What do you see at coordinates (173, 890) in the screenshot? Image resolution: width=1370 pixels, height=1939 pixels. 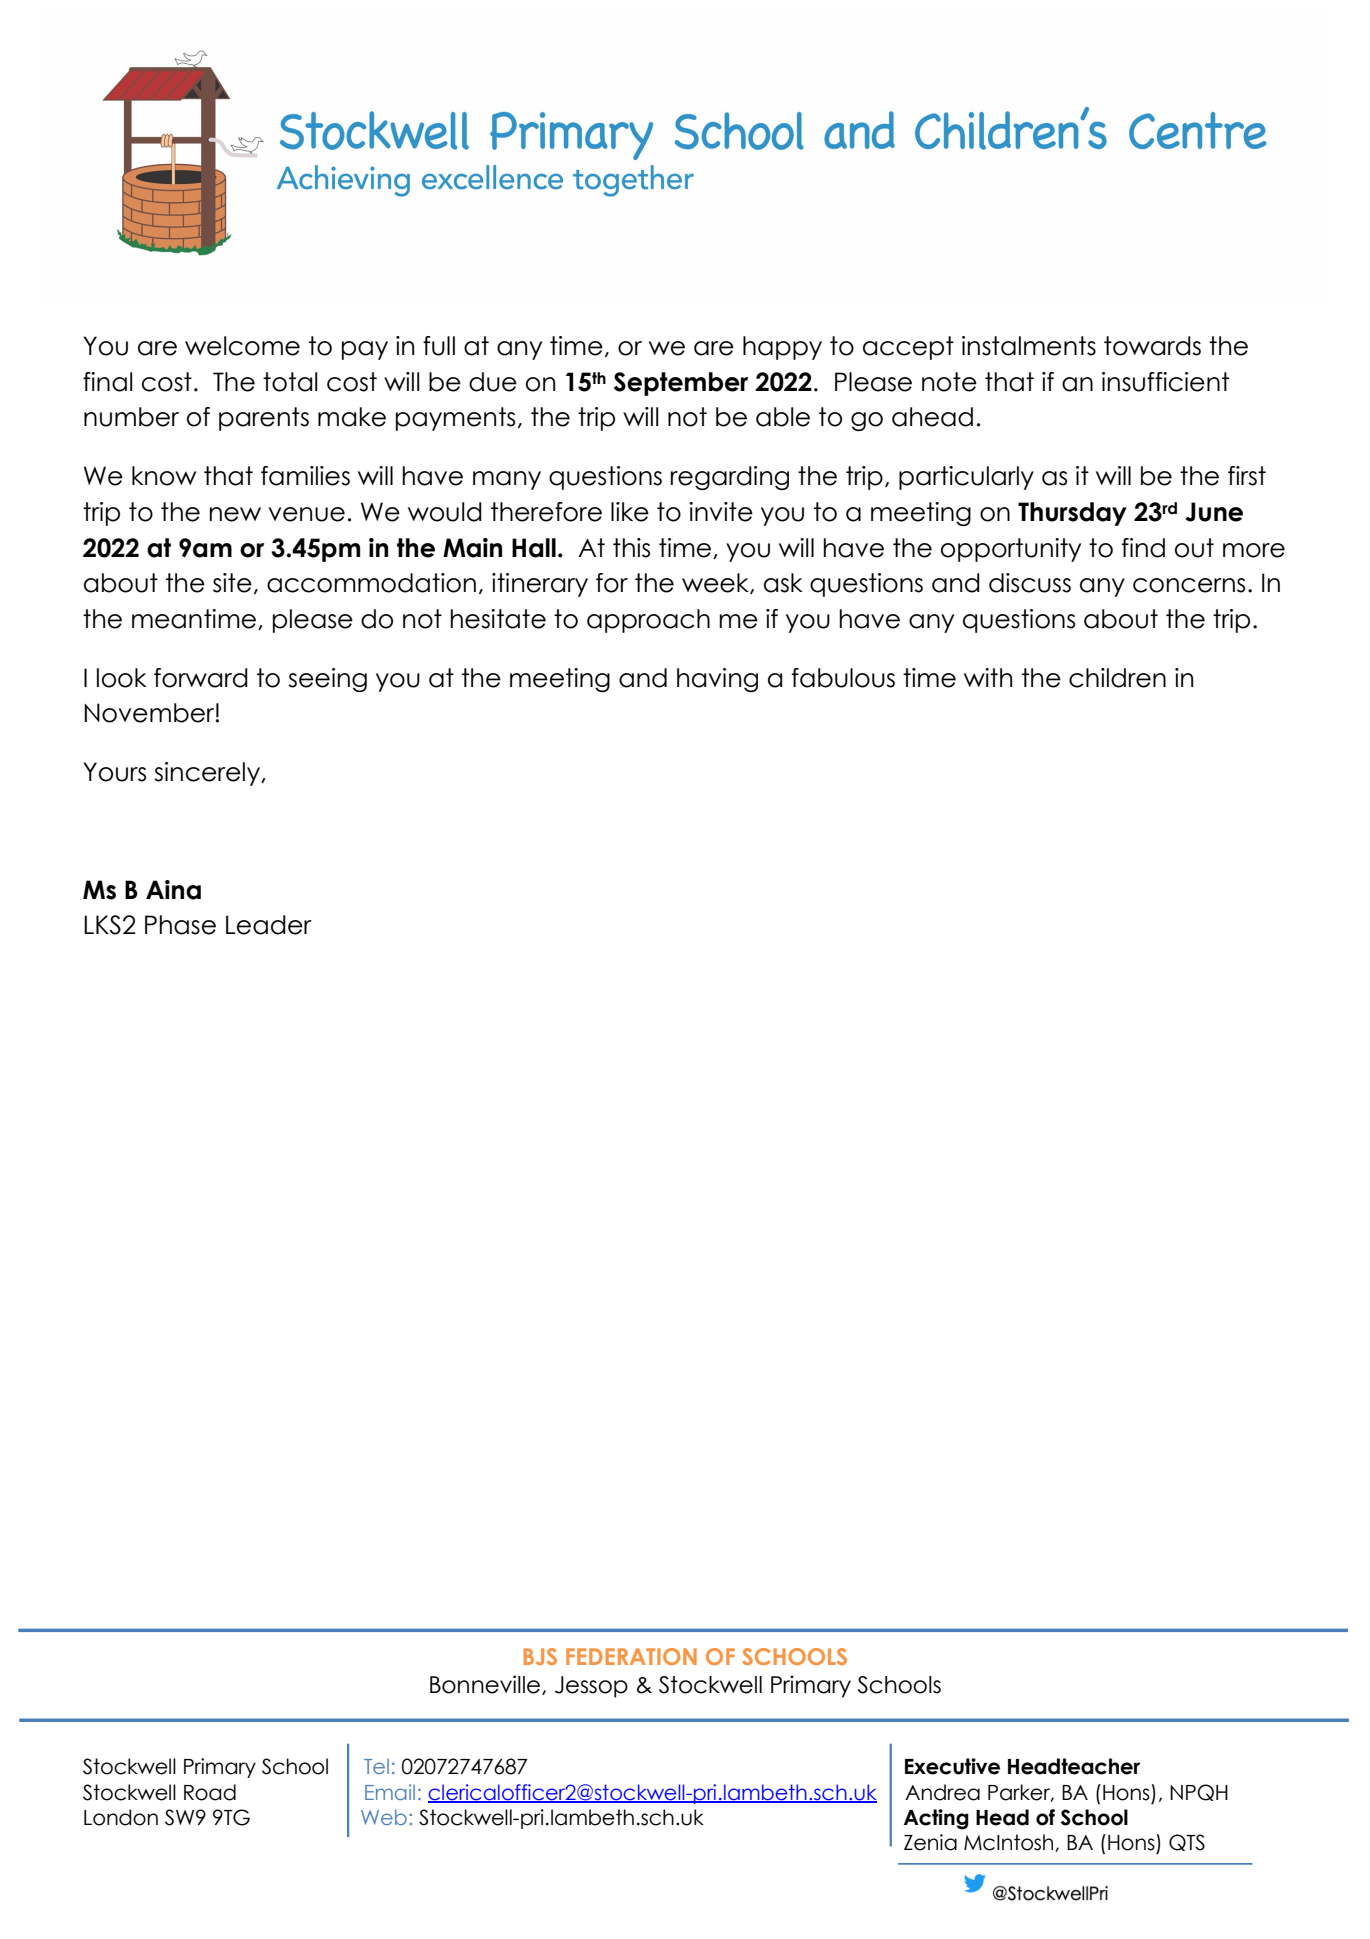 I see `Aina` at bounding box center [173, 890].
